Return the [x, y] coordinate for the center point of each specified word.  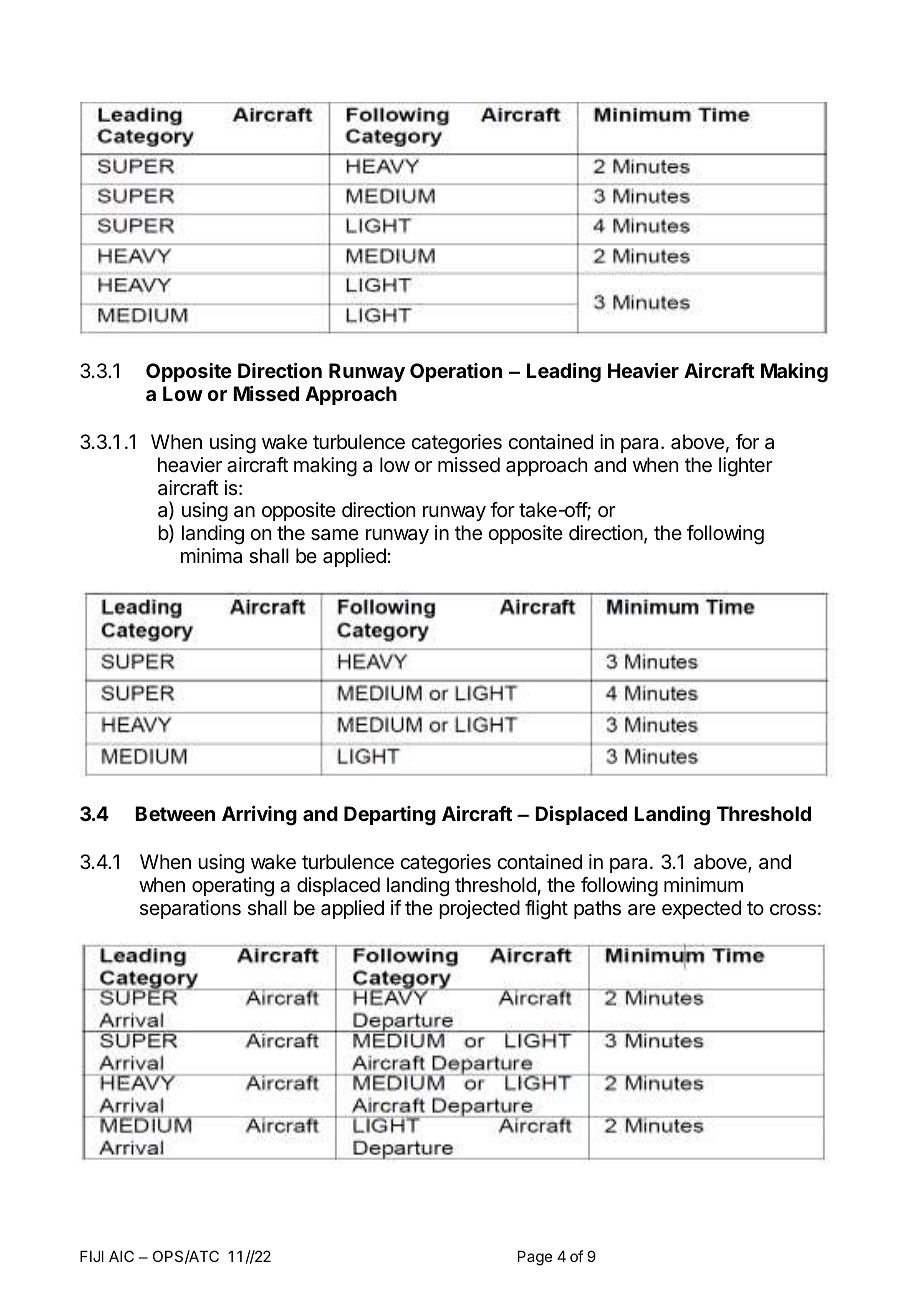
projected [479, 909]
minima [211, 556]
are [642, 910]
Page [535, 1258]
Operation [456, 372]
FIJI [92, 1256]
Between [175, 813]
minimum [703, 884]
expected [701, 909]
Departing [390, 816]
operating [233, 887]
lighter [746, 467]
